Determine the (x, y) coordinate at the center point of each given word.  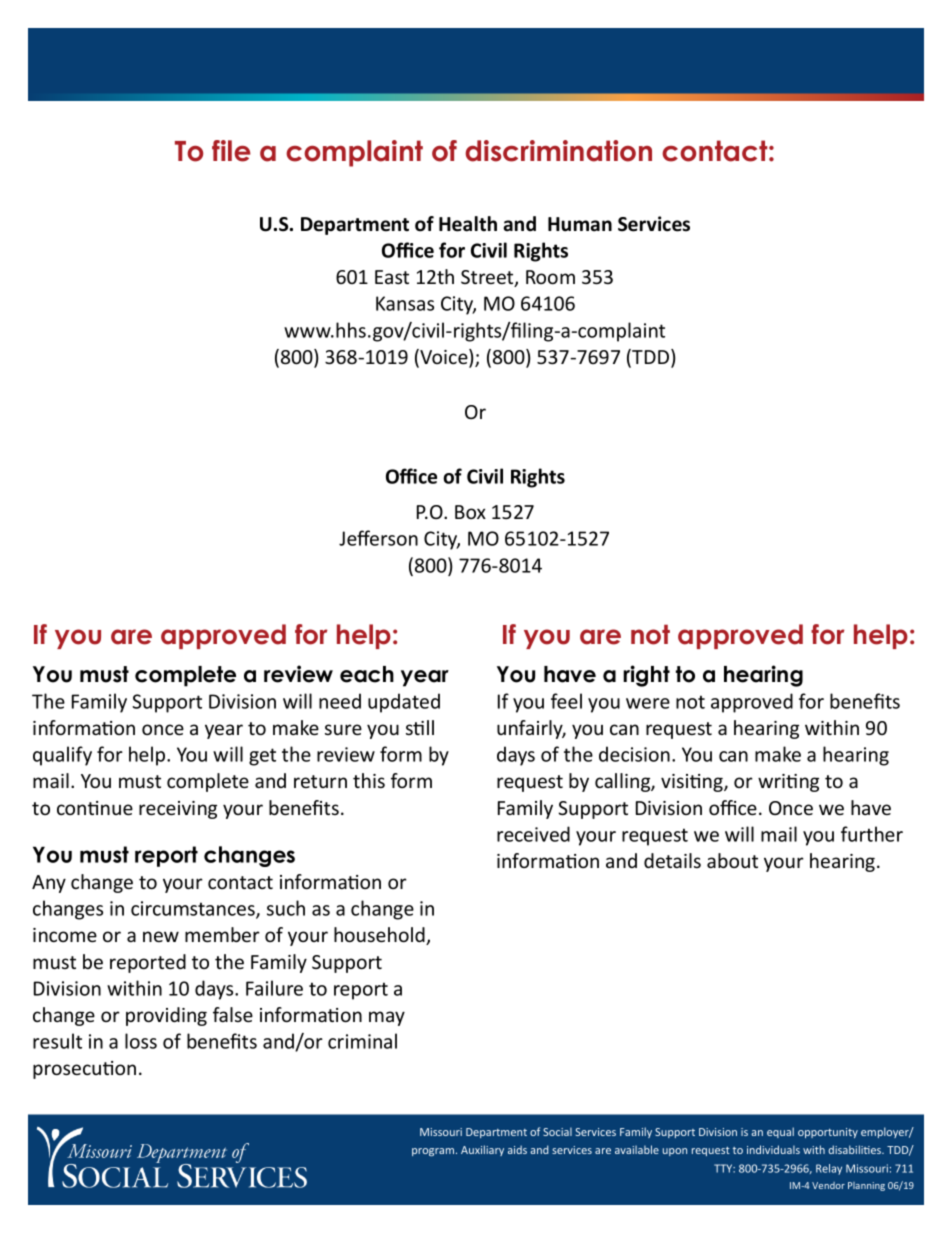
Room (550, 277)
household (380, 936)
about (732, 860)
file (231, 151)
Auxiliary (482, 1150)
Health (468, 224)
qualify (62, 756)
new (161, 936)
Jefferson (378, 538)
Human (580, 224)
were (648, 703)
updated (404, 703)
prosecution (84, 1070)
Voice (444, 358)
